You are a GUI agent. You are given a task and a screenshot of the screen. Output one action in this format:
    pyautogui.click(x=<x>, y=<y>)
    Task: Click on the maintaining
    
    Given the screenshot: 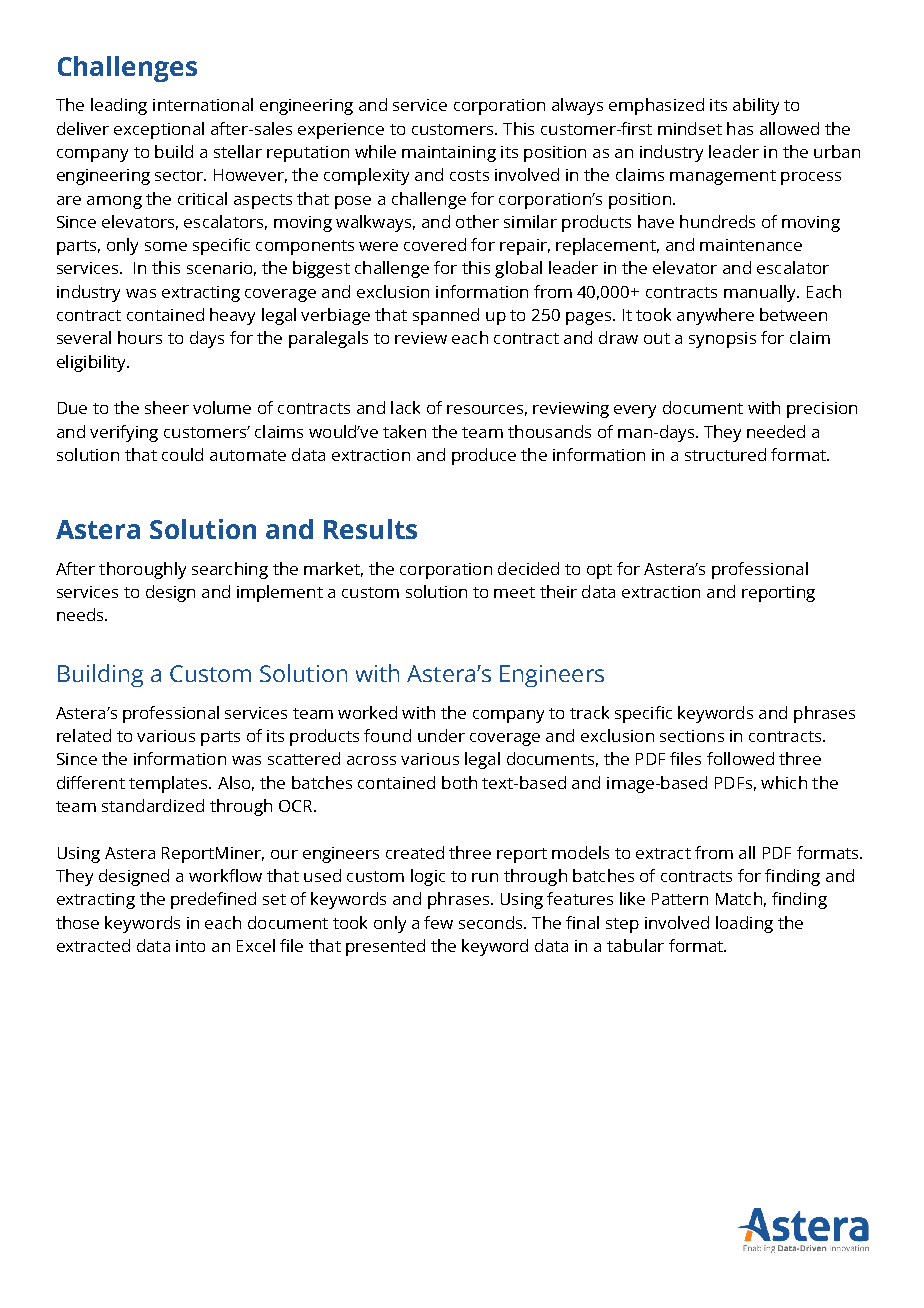 What is the action you would take?
    pyautogui.click(x=449, y=154)
